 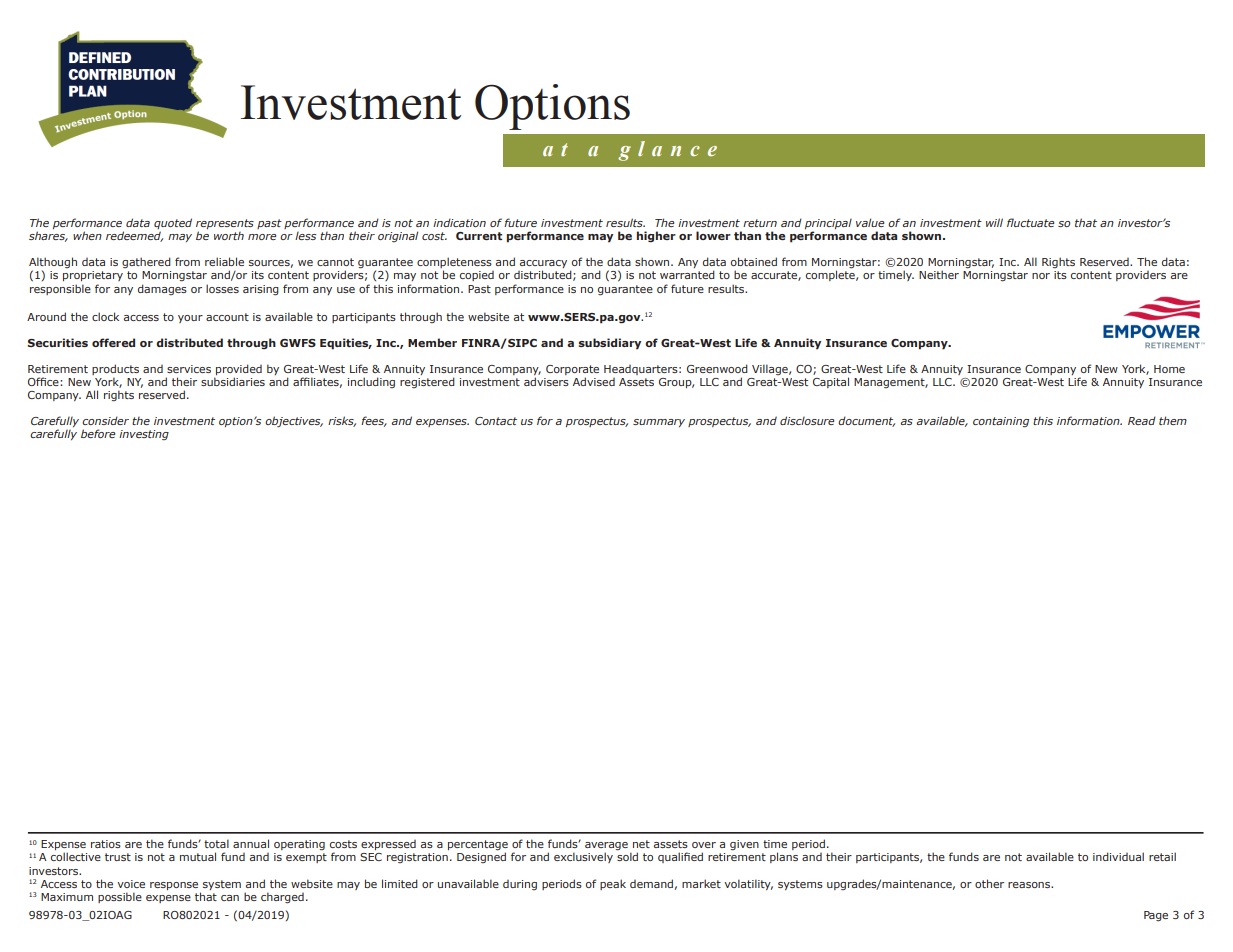 I want to click on worth, so click(x=229, y=236).
